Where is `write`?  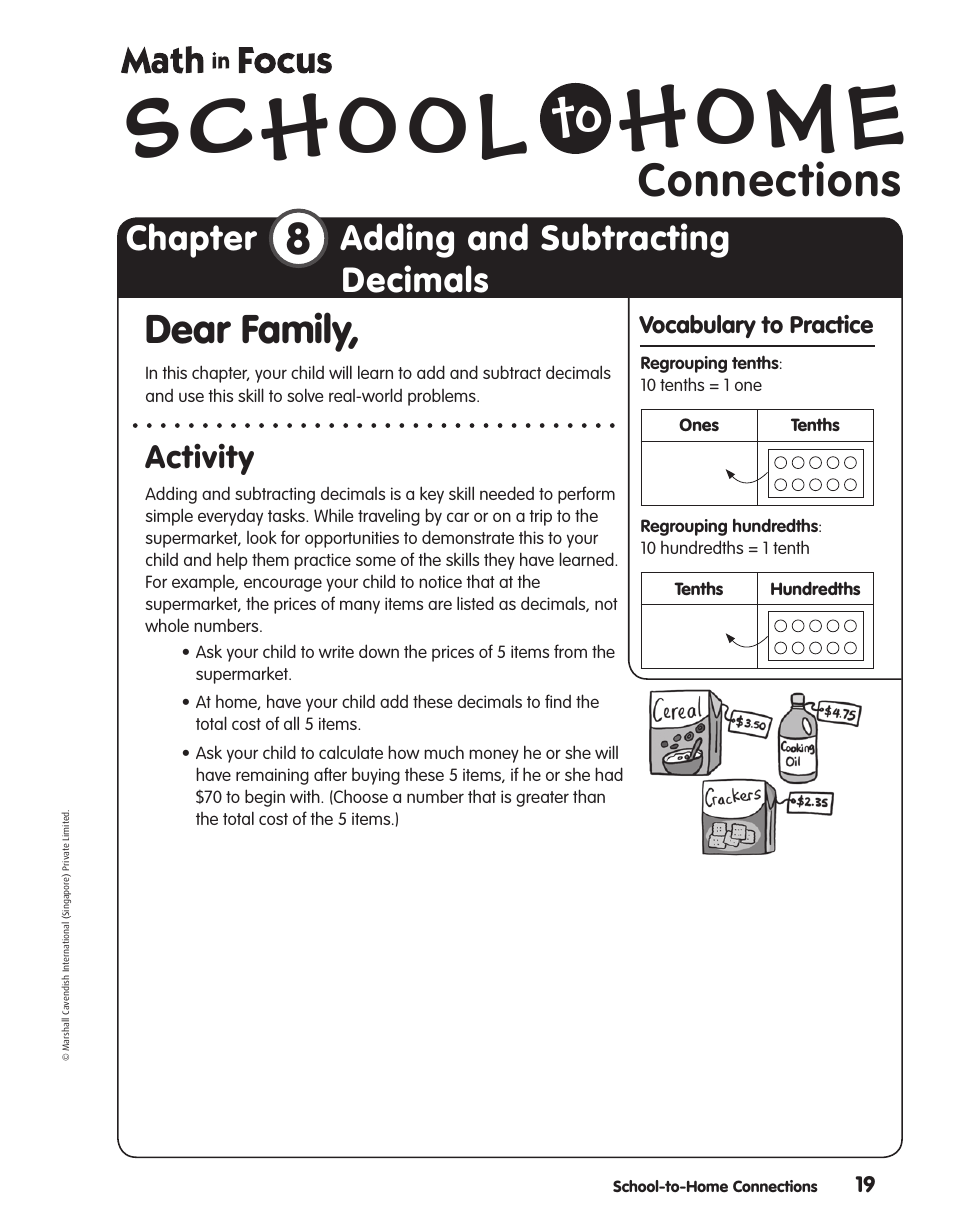
write is located at coordinates (336, 651).
